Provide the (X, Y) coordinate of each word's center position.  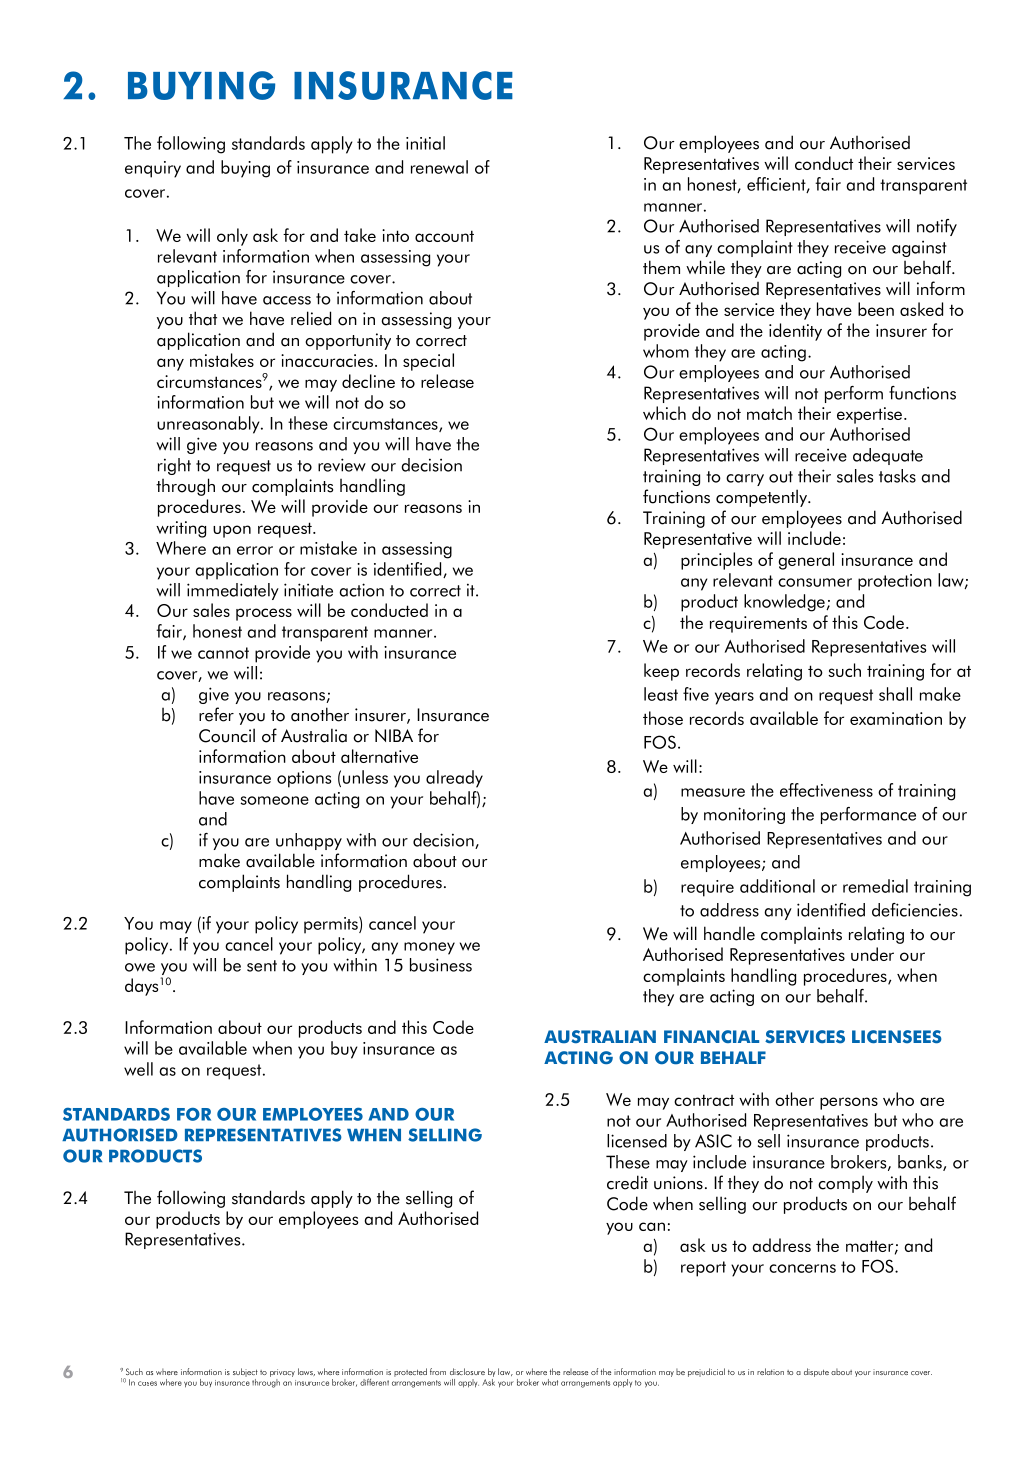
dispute (816, 1372)
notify (937, 227)
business (441, 965)
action (361, 590)
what (550, 1382)
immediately (233, 591)
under (872, 954)
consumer (815, 582)
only (232, 237)
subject (245, 1372)
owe (140, 967)
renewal (439, 167)
